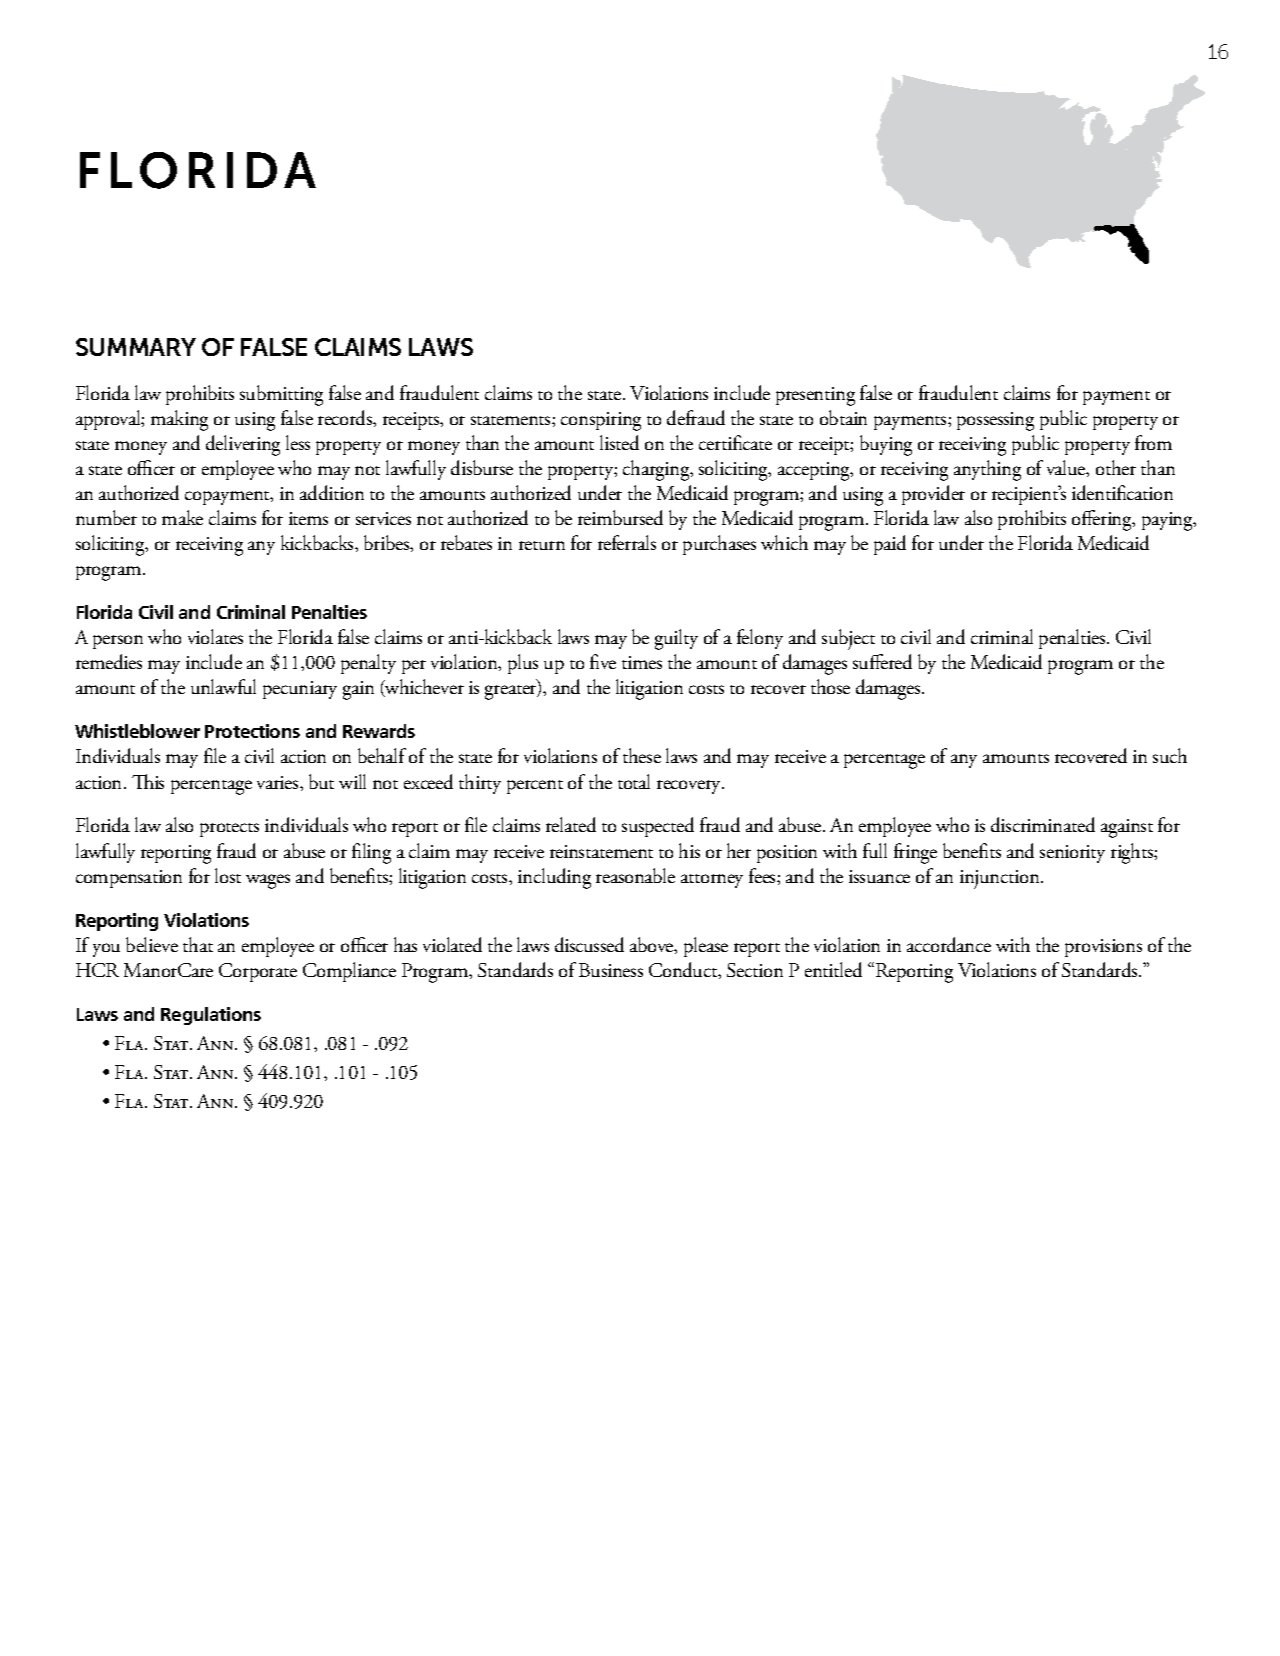 This document has height=1656, width=1280. Describe the element at coordinates (611, 970) in the document. I see `Business` at that location.
